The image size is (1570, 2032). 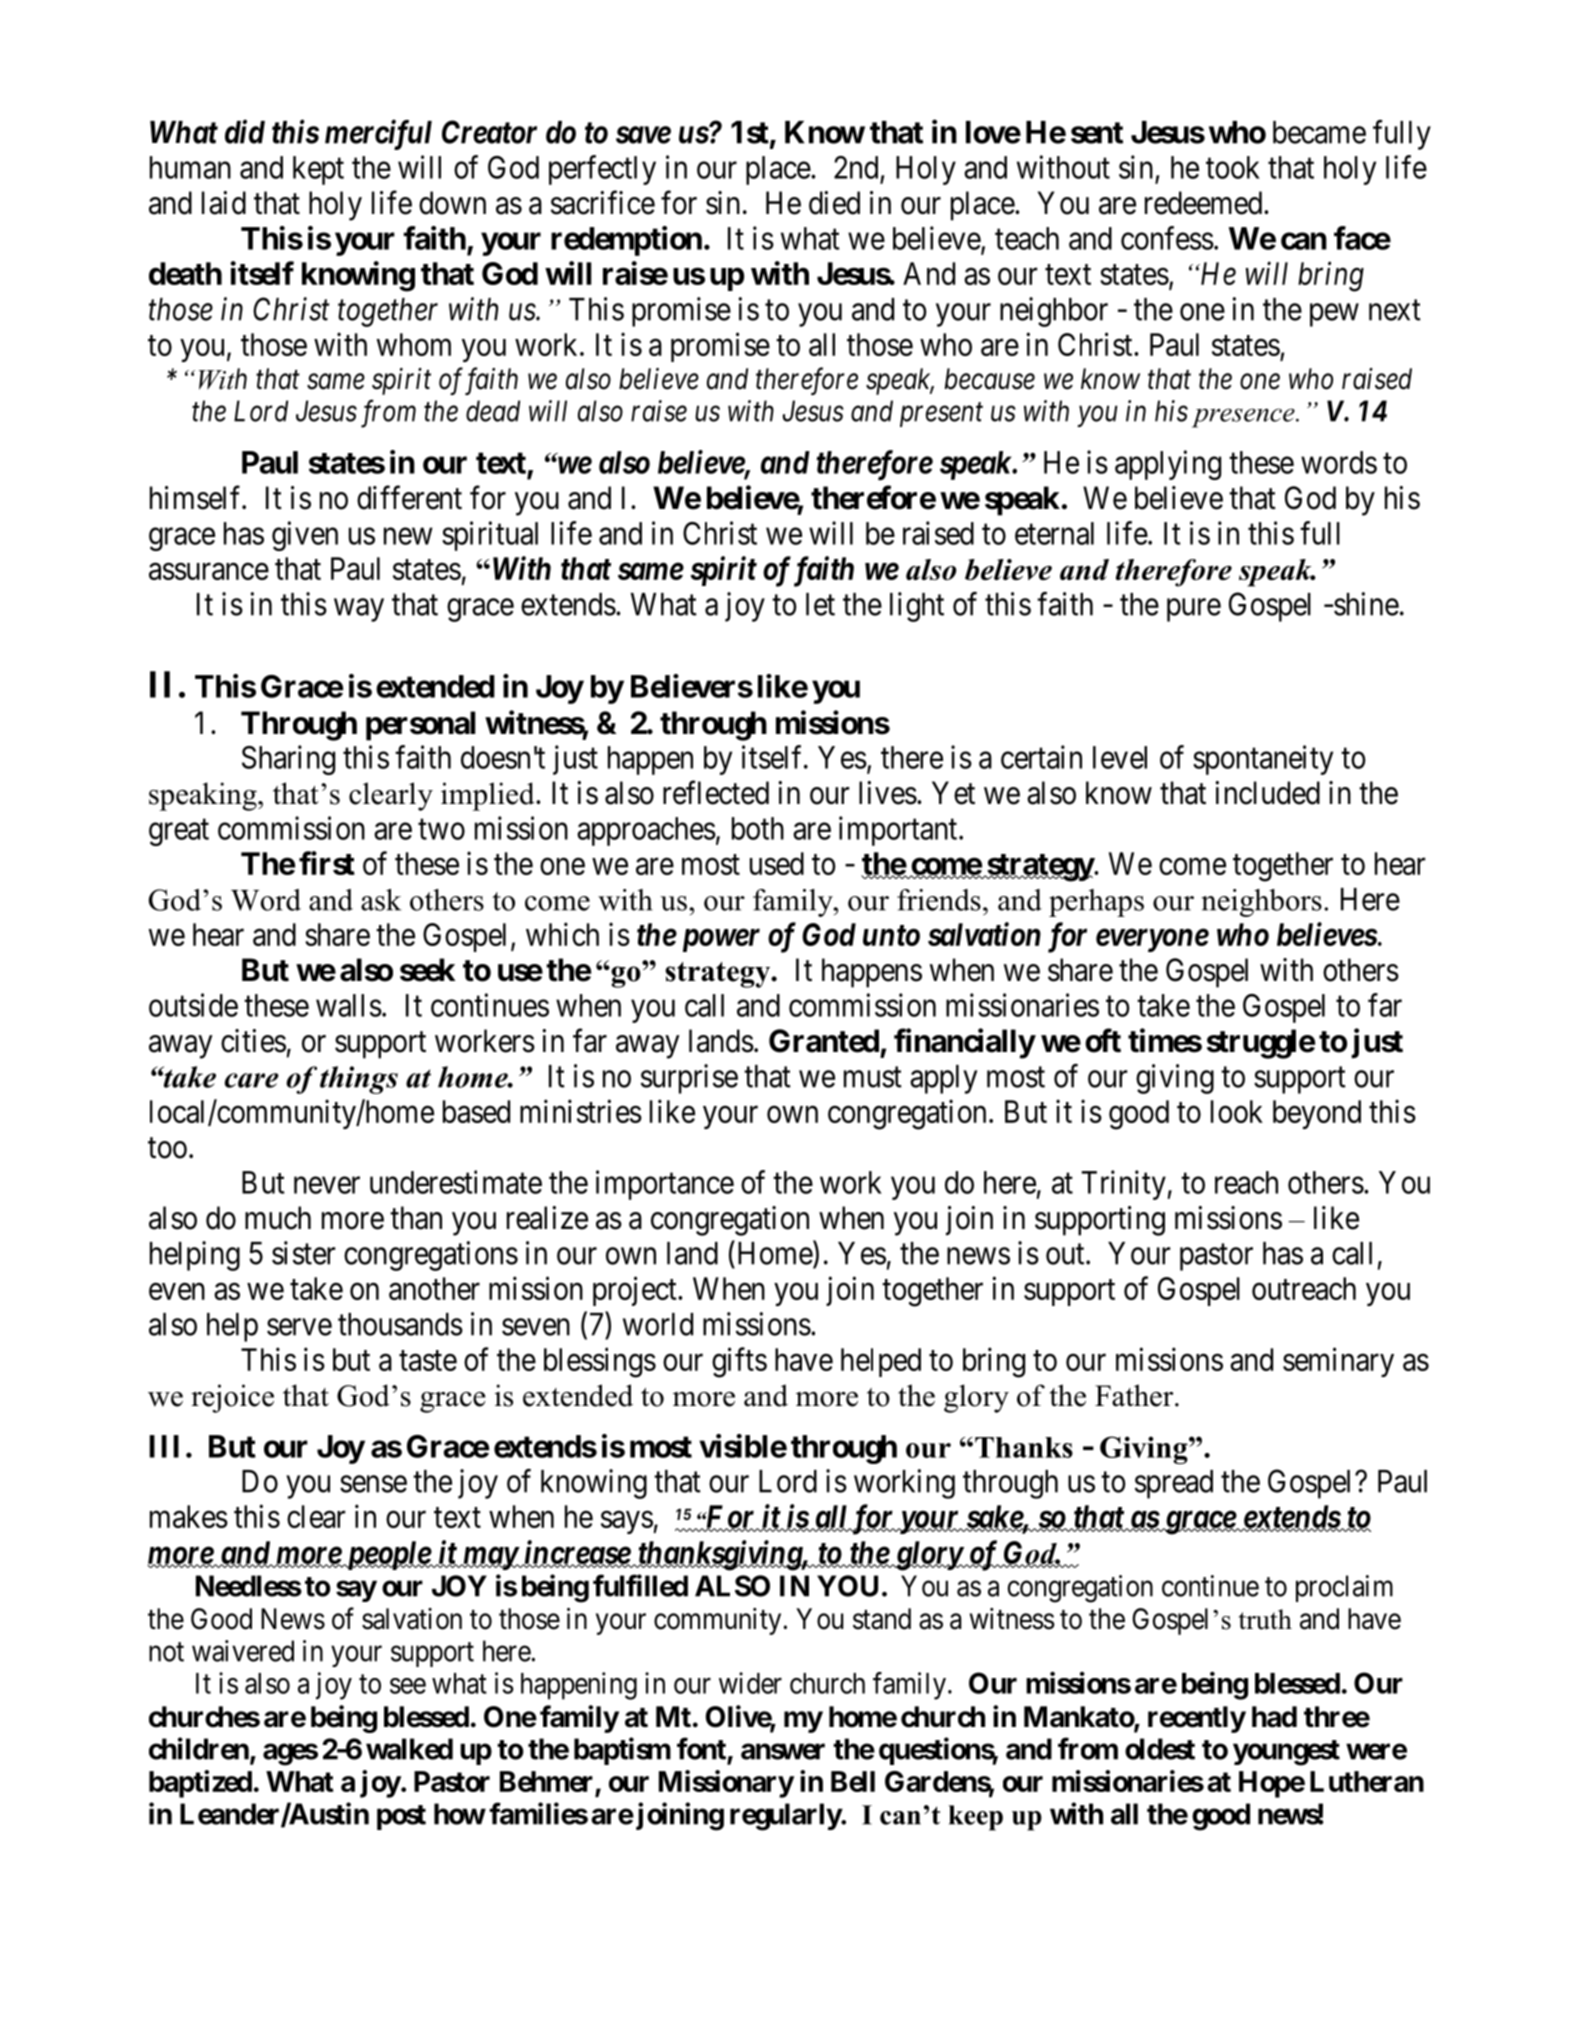 I want to click on kept, so click(x=318, y=170).
